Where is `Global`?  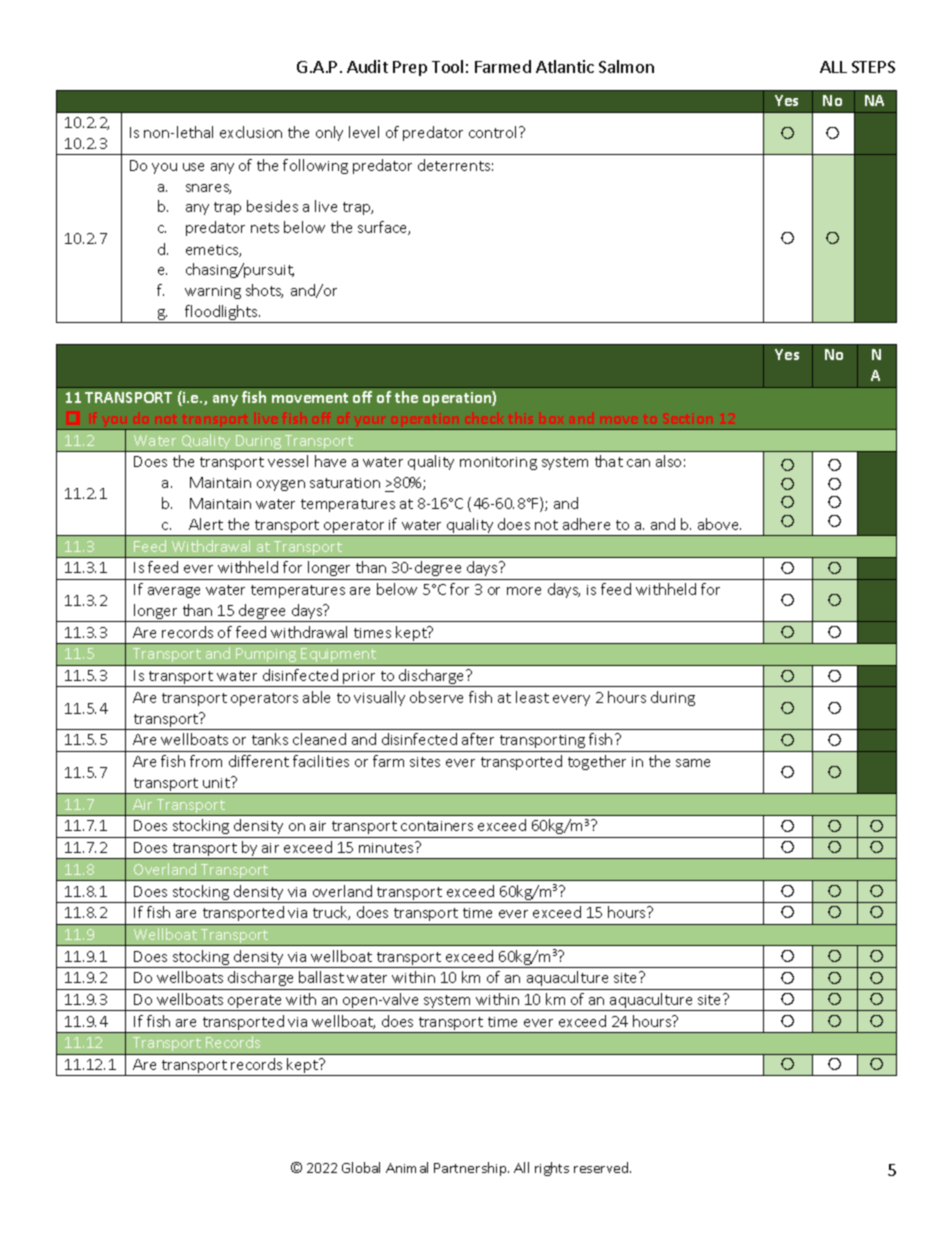
Global is located at coordinates (361, 1167).
